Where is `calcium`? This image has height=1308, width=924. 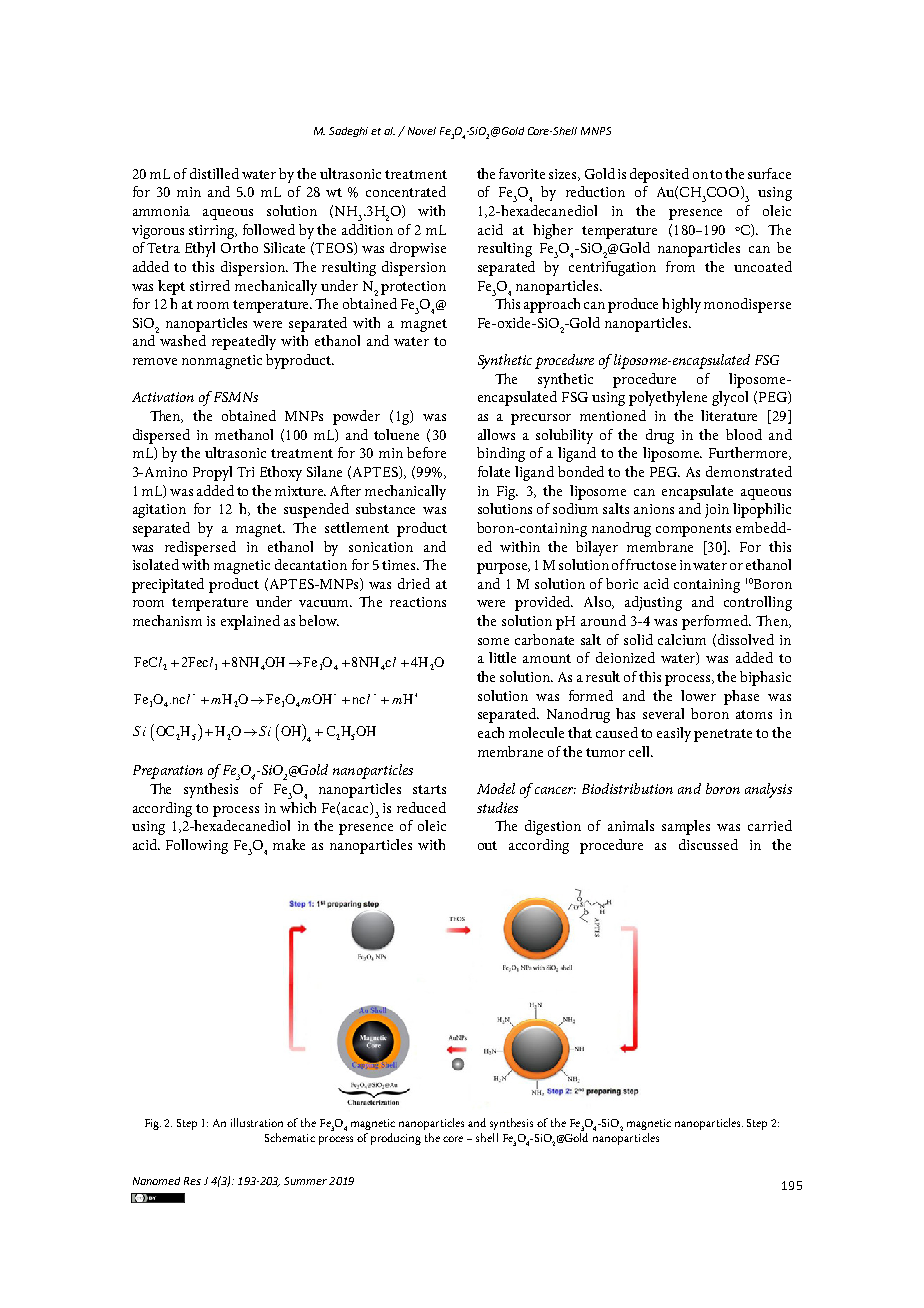
calcium is located at coordinates (682, 639).
